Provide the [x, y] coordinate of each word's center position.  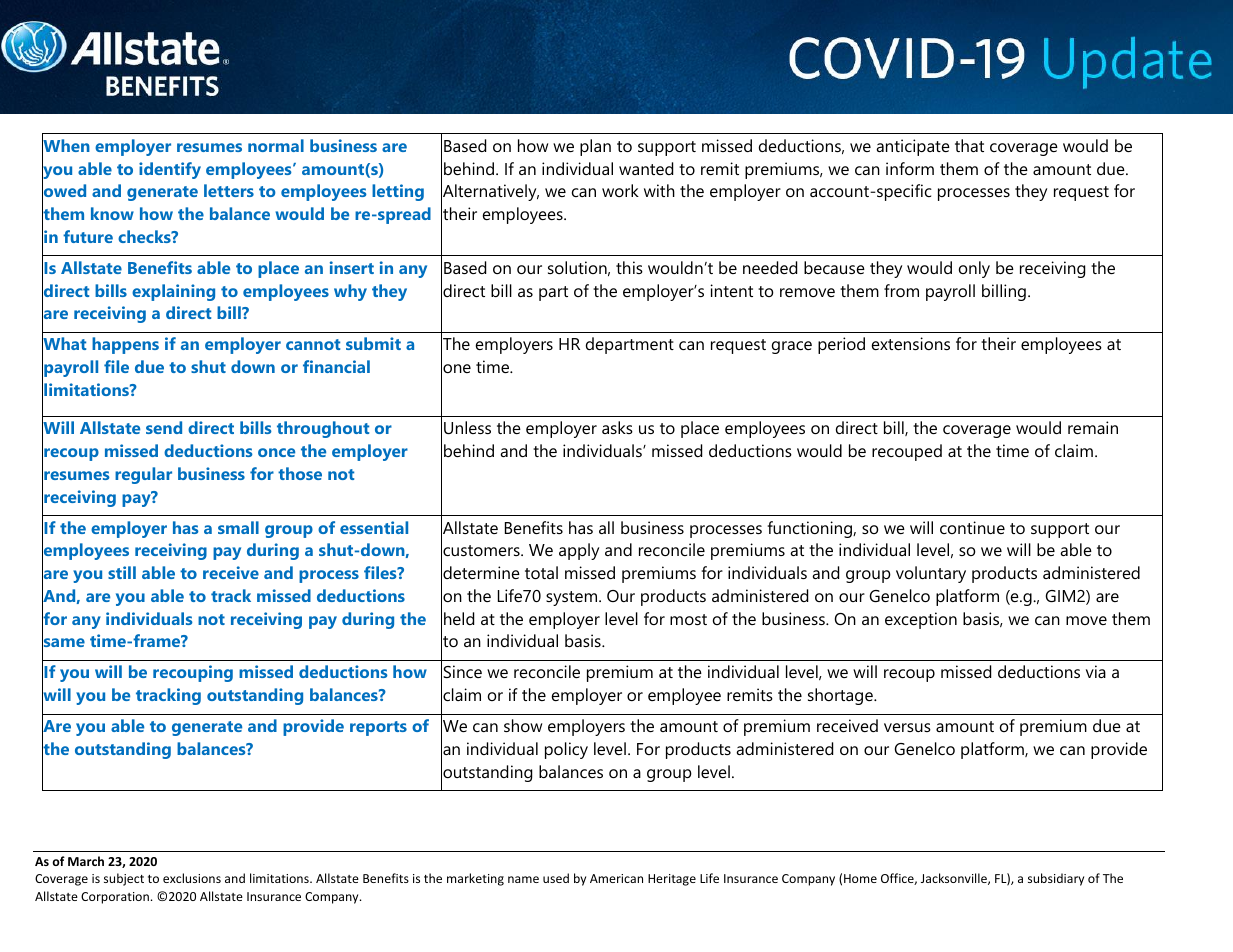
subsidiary [1056, 879]
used [556, 878]
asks [617, 427]
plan [595, 147]
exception [921, 620]
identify [170, 170]
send [164, 427]
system [573, 598]
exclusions [192, 878]
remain [1093, 427]
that [969, 145]
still [122, 572]
